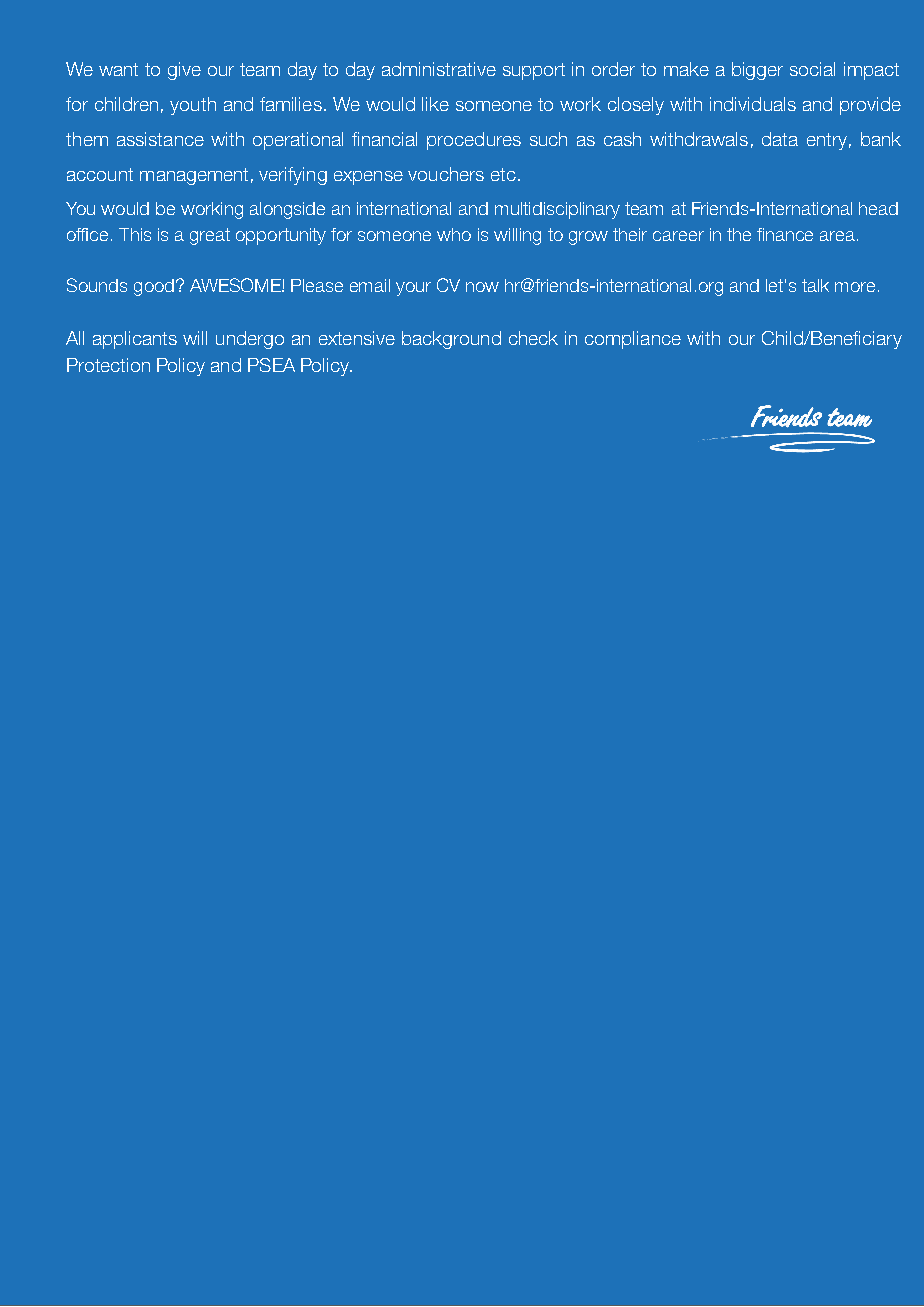 Image resolution: width=924 pixels, height=1307 pixels. What do you see at coordinates (503, 174) in the page?
I see `etc` at bounding box center [503, 174].
